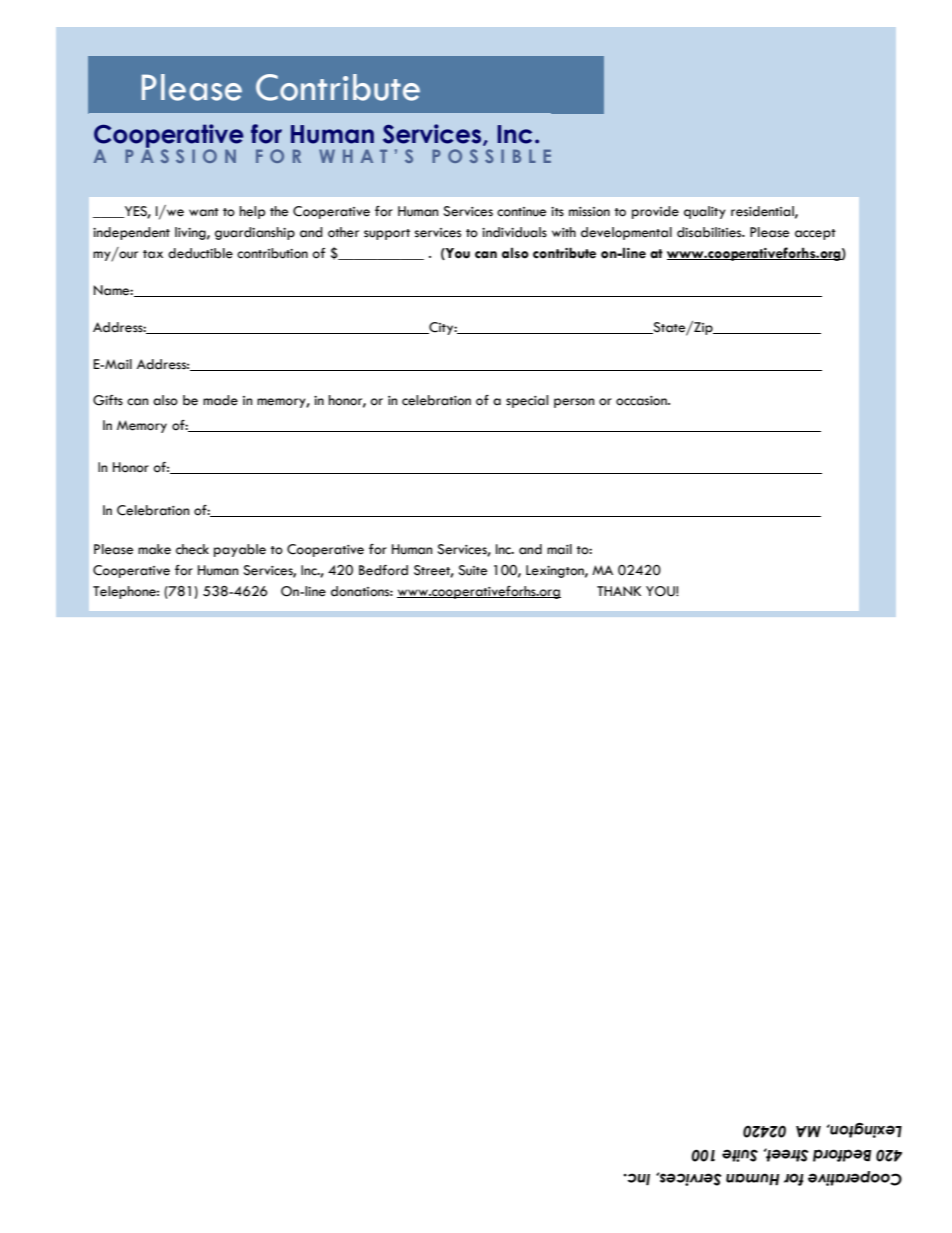 Image resolution: width=952 pixels, height=1233 pixels. I want to click on individuals, so click(514, 232).
